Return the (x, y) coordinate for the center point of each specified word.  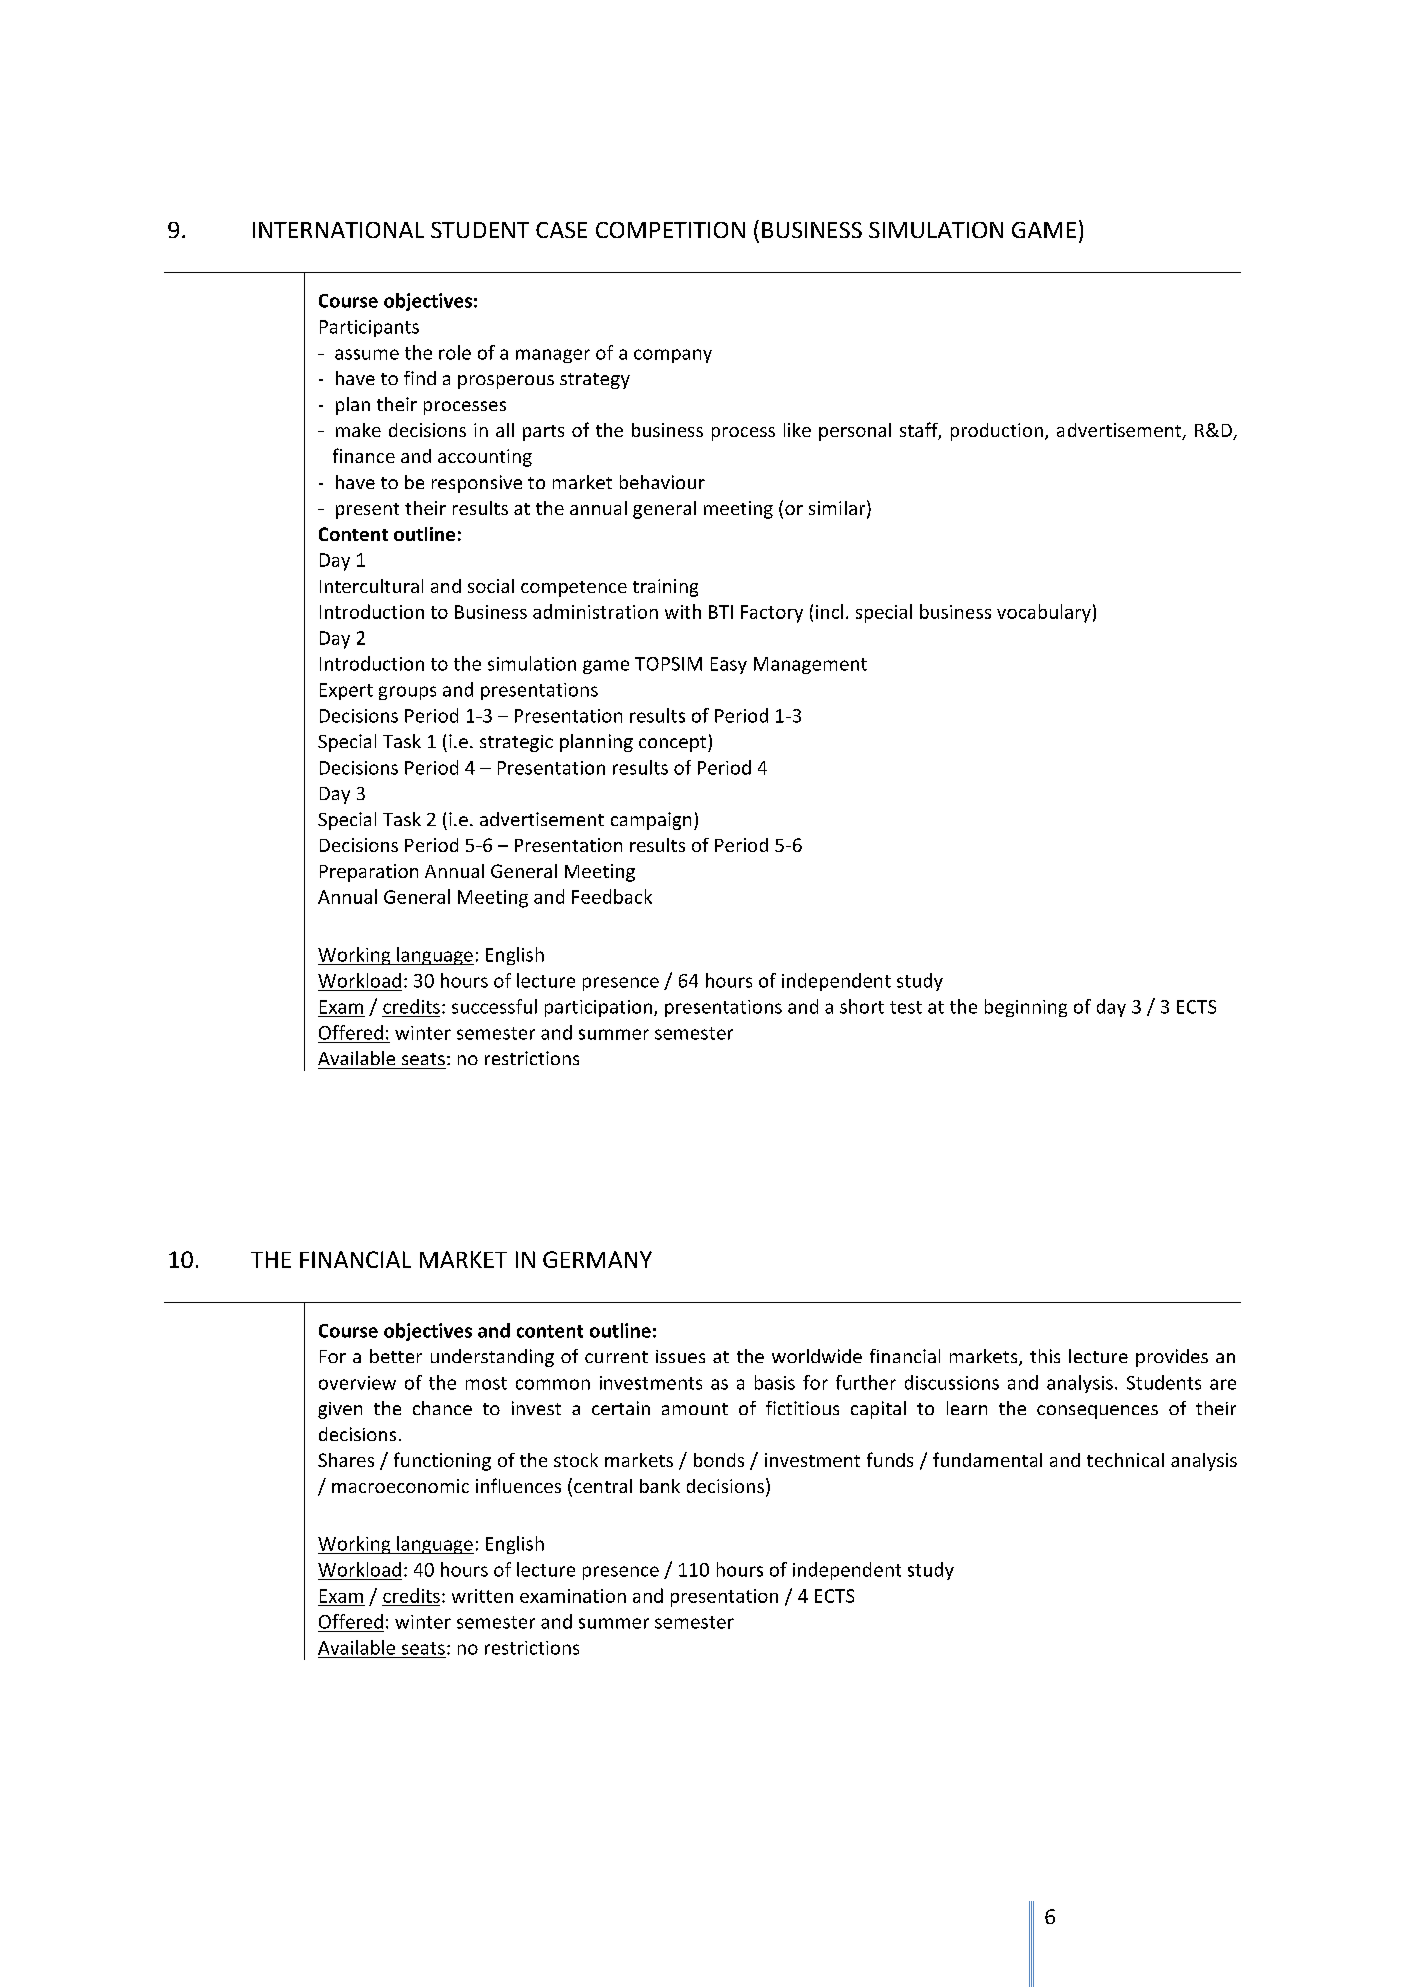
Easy (729, 665)
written (482, 1596)
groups (407, 693)
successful (494, 1006)
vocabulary (1044, 613)
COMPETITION (670, 230)
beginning (1026, 1008)
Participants (369, 328)
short (862, 1006)
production (997, 432)
